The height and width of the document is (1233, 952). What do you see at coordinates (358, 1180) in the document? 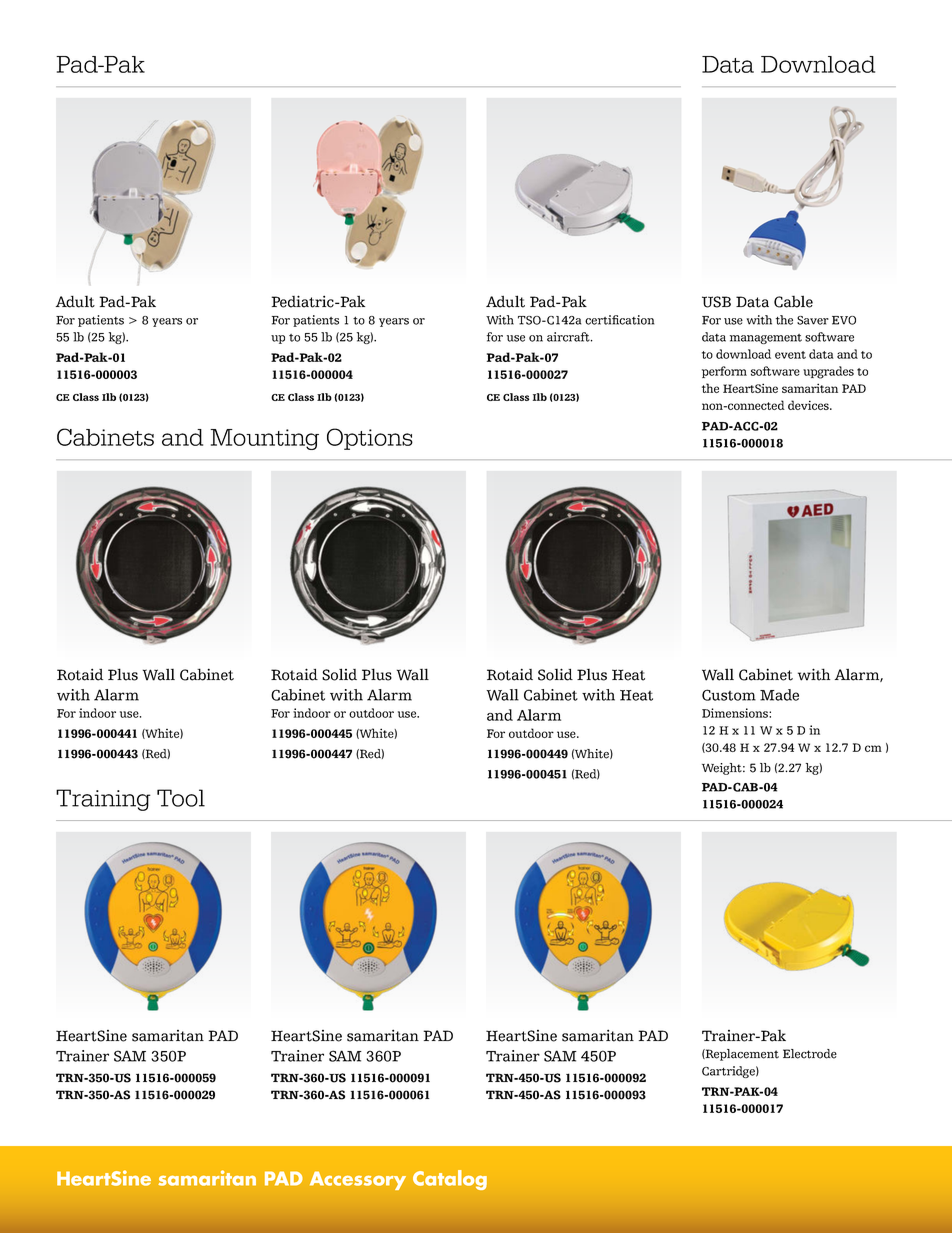
I see `Accessory` at bounding box center [358, 1180].
